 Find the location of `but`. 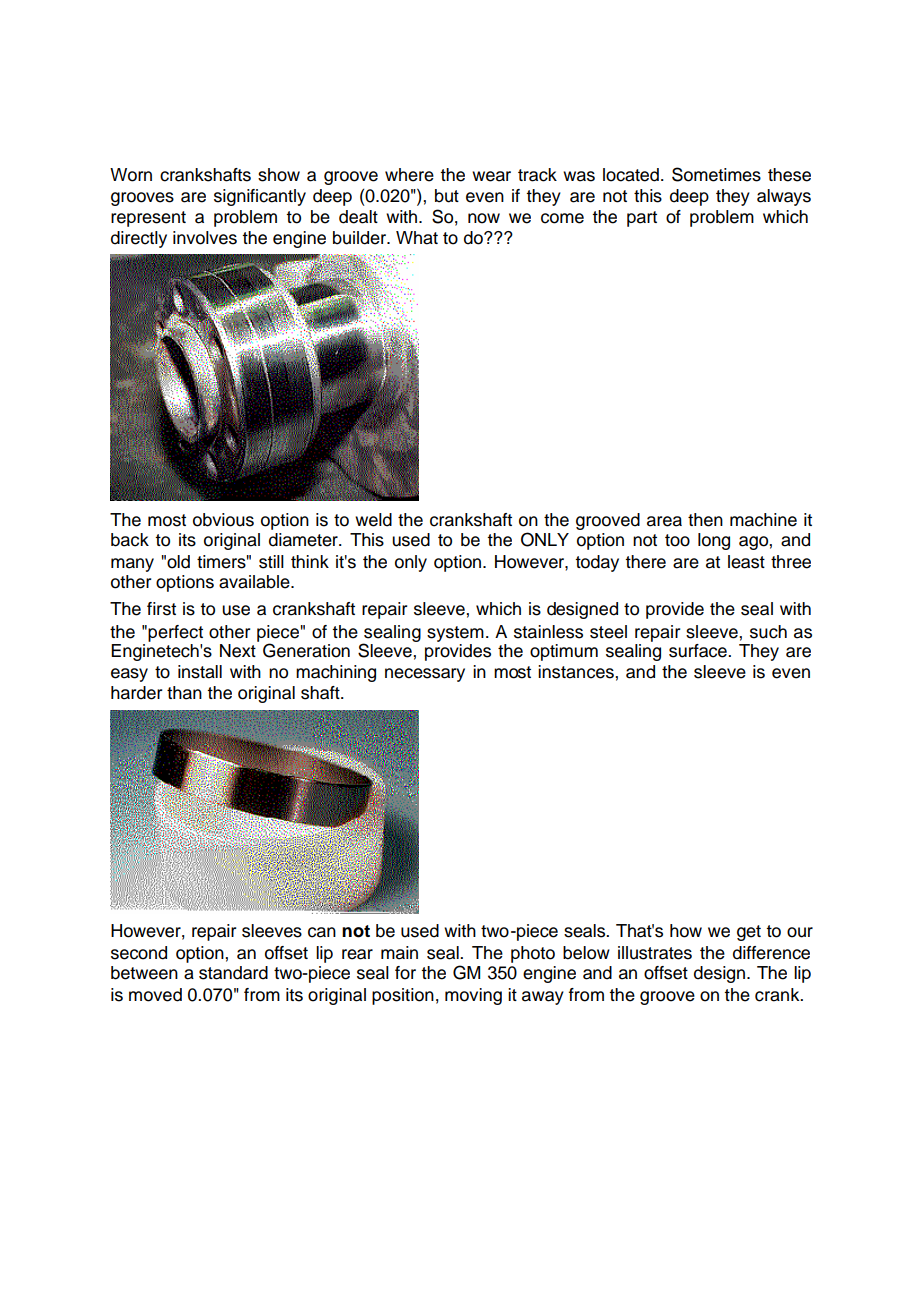

but is located at coordinates (447, 196).
